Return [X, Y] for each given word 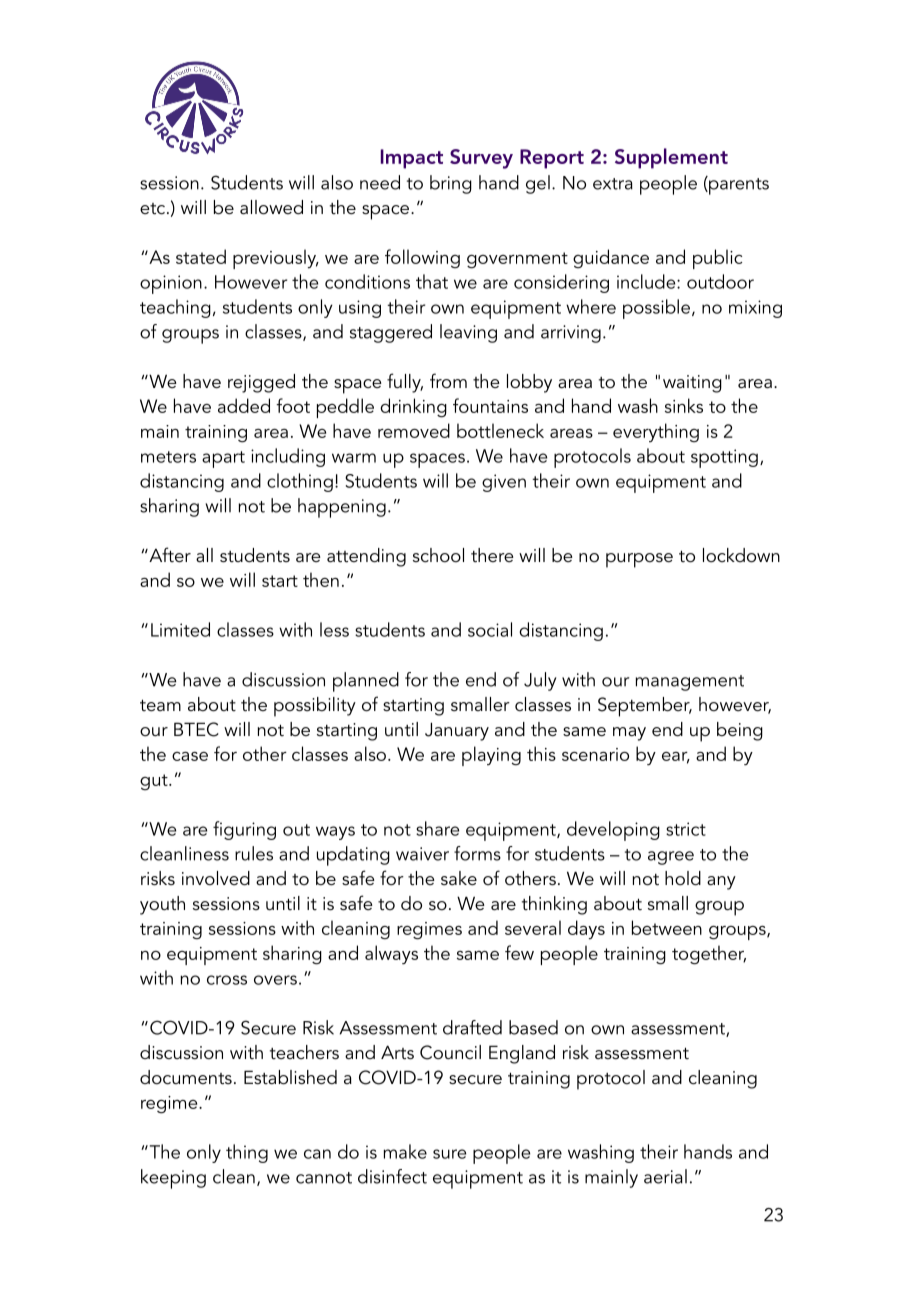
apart [223, 459]
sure [449, 1154]
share [437, 828]
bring [451, 184]
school [438, 555]
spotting [724, 458]
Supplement [671, 158]
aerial [665, 1176]
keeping [173, 1179]
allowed [271, 207]
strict [686, 829]
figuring [244, 830]
